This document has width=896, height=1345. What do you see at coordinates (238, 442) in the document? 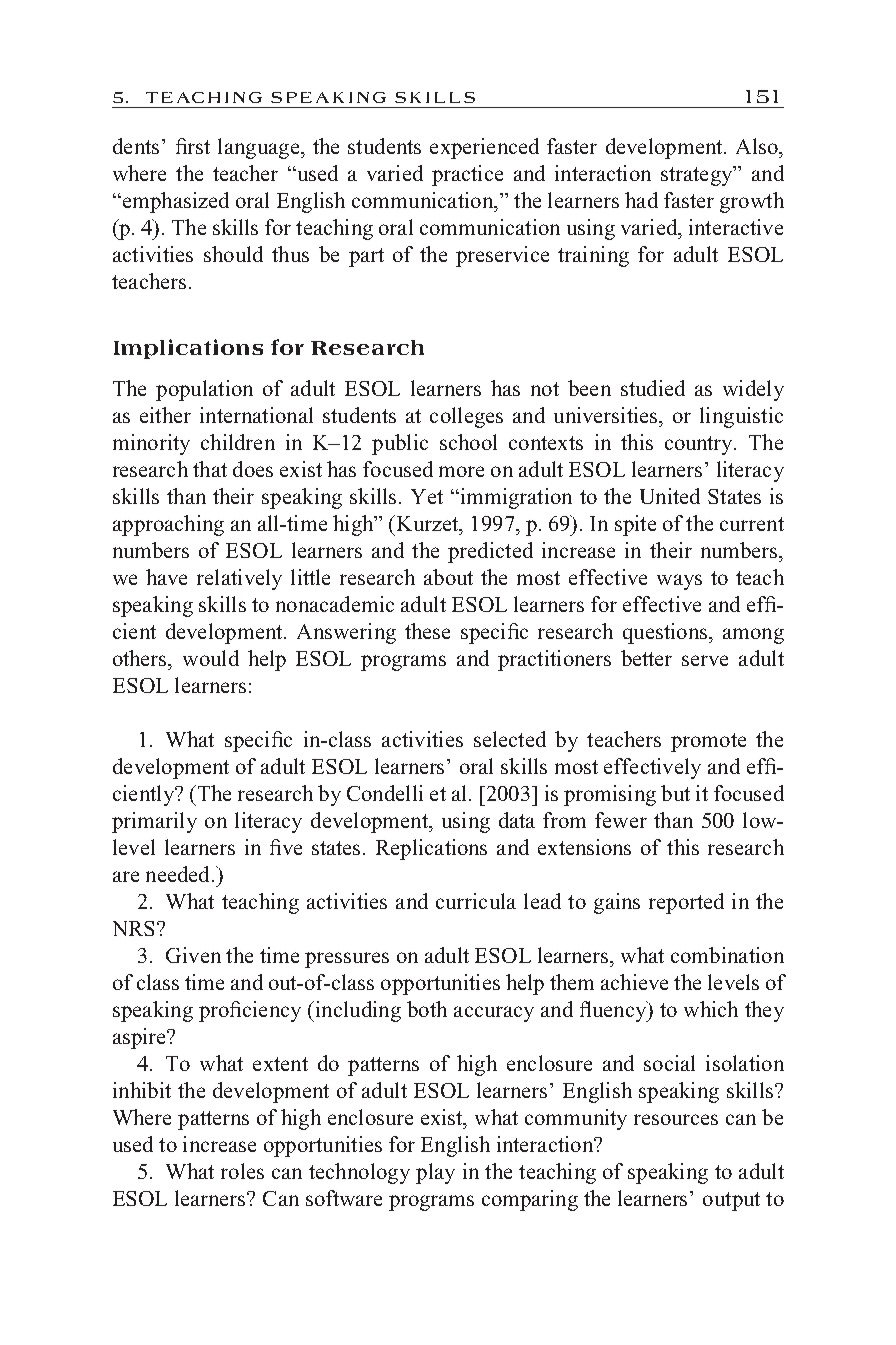
I see `children` at bounding box center [238, 442].
